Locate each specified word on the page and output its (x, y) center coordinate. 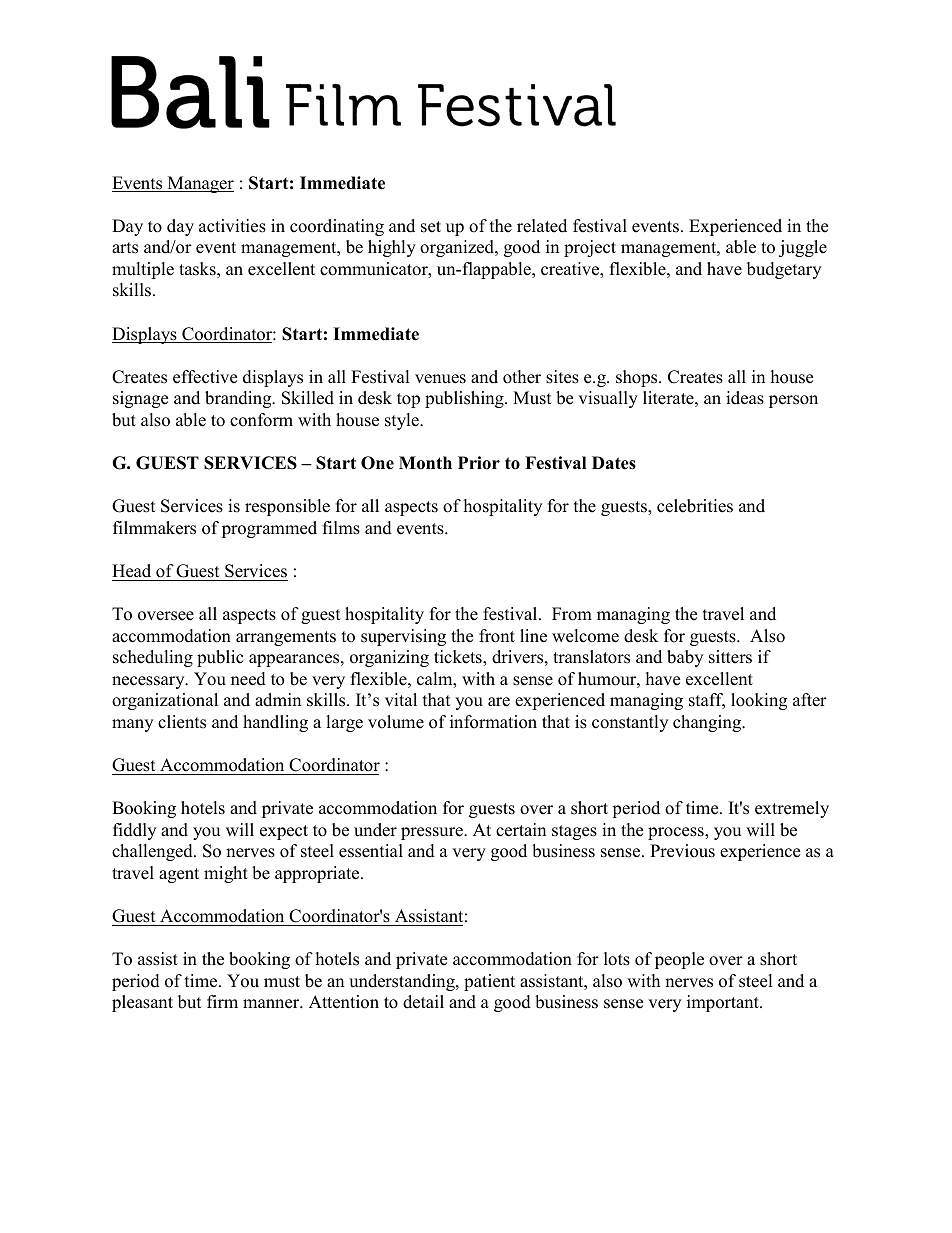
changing (708, 723)
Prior (479, 463)
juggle (803, 248)
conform (261, 420)
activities (232, 226)
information (493, 722)
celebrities (695, 506)
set (431, 227)
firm (222, 1001)
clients (182, 722)
